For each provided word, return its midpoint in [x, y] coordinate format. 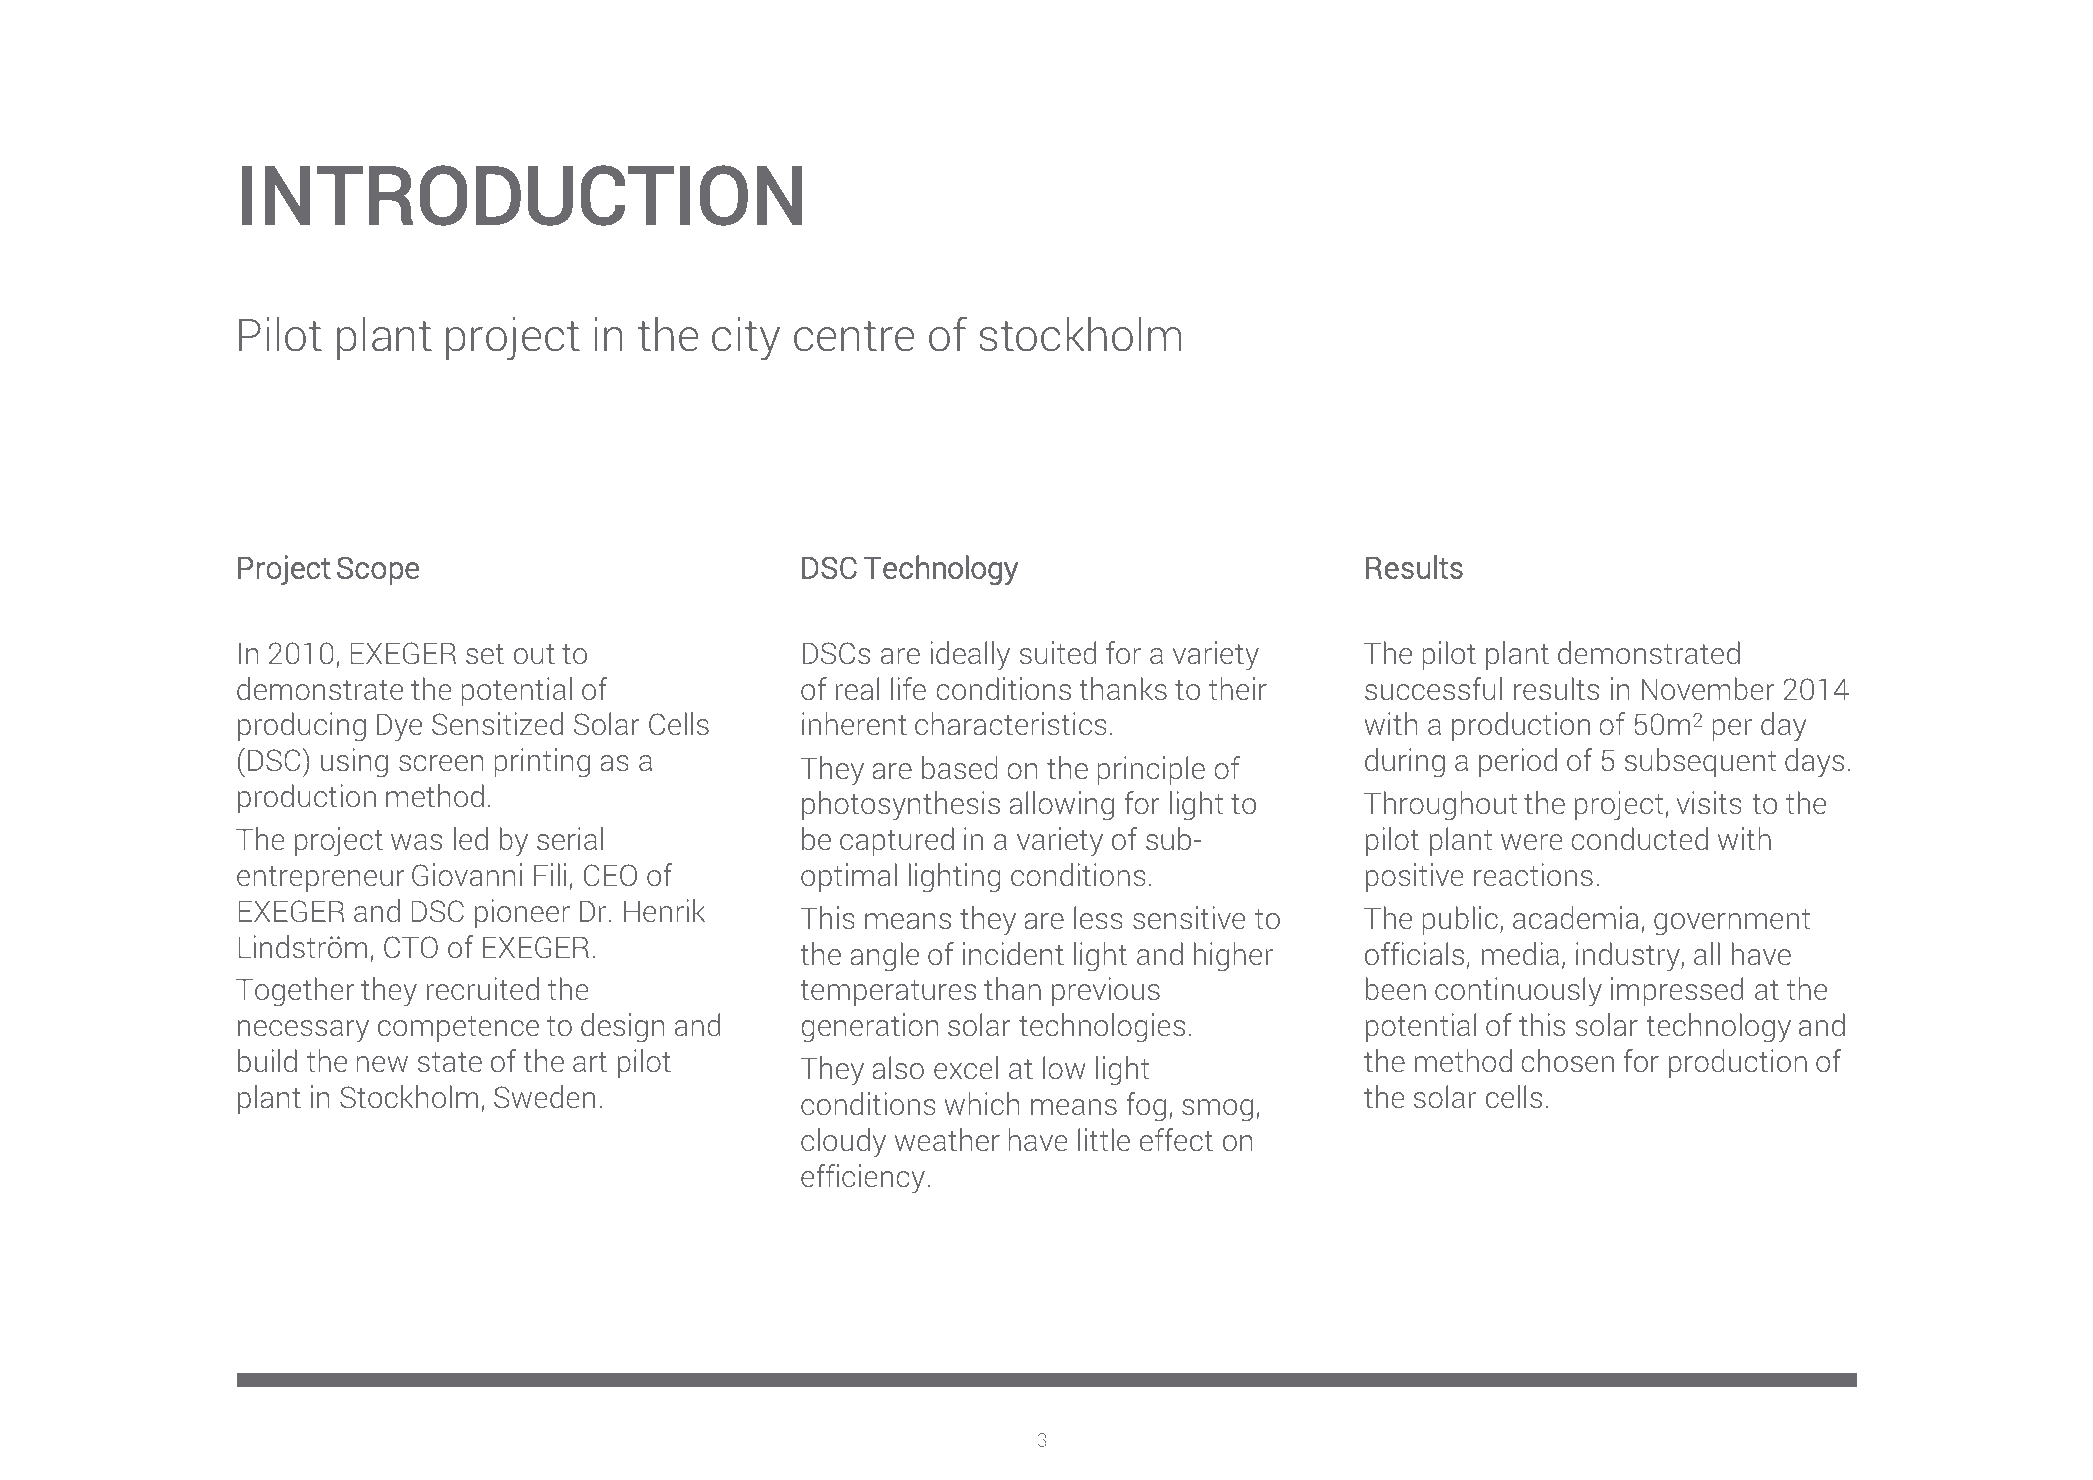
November [1708, 688]
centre [854, 336]
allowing [1061, 806]
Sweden [544, 1096]
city [746, 339]
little [1104, 1139]
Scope [378, 570]
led [471, 838]
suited [1058, 652]
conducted [1639, 838]
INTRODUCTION [522, 195]
